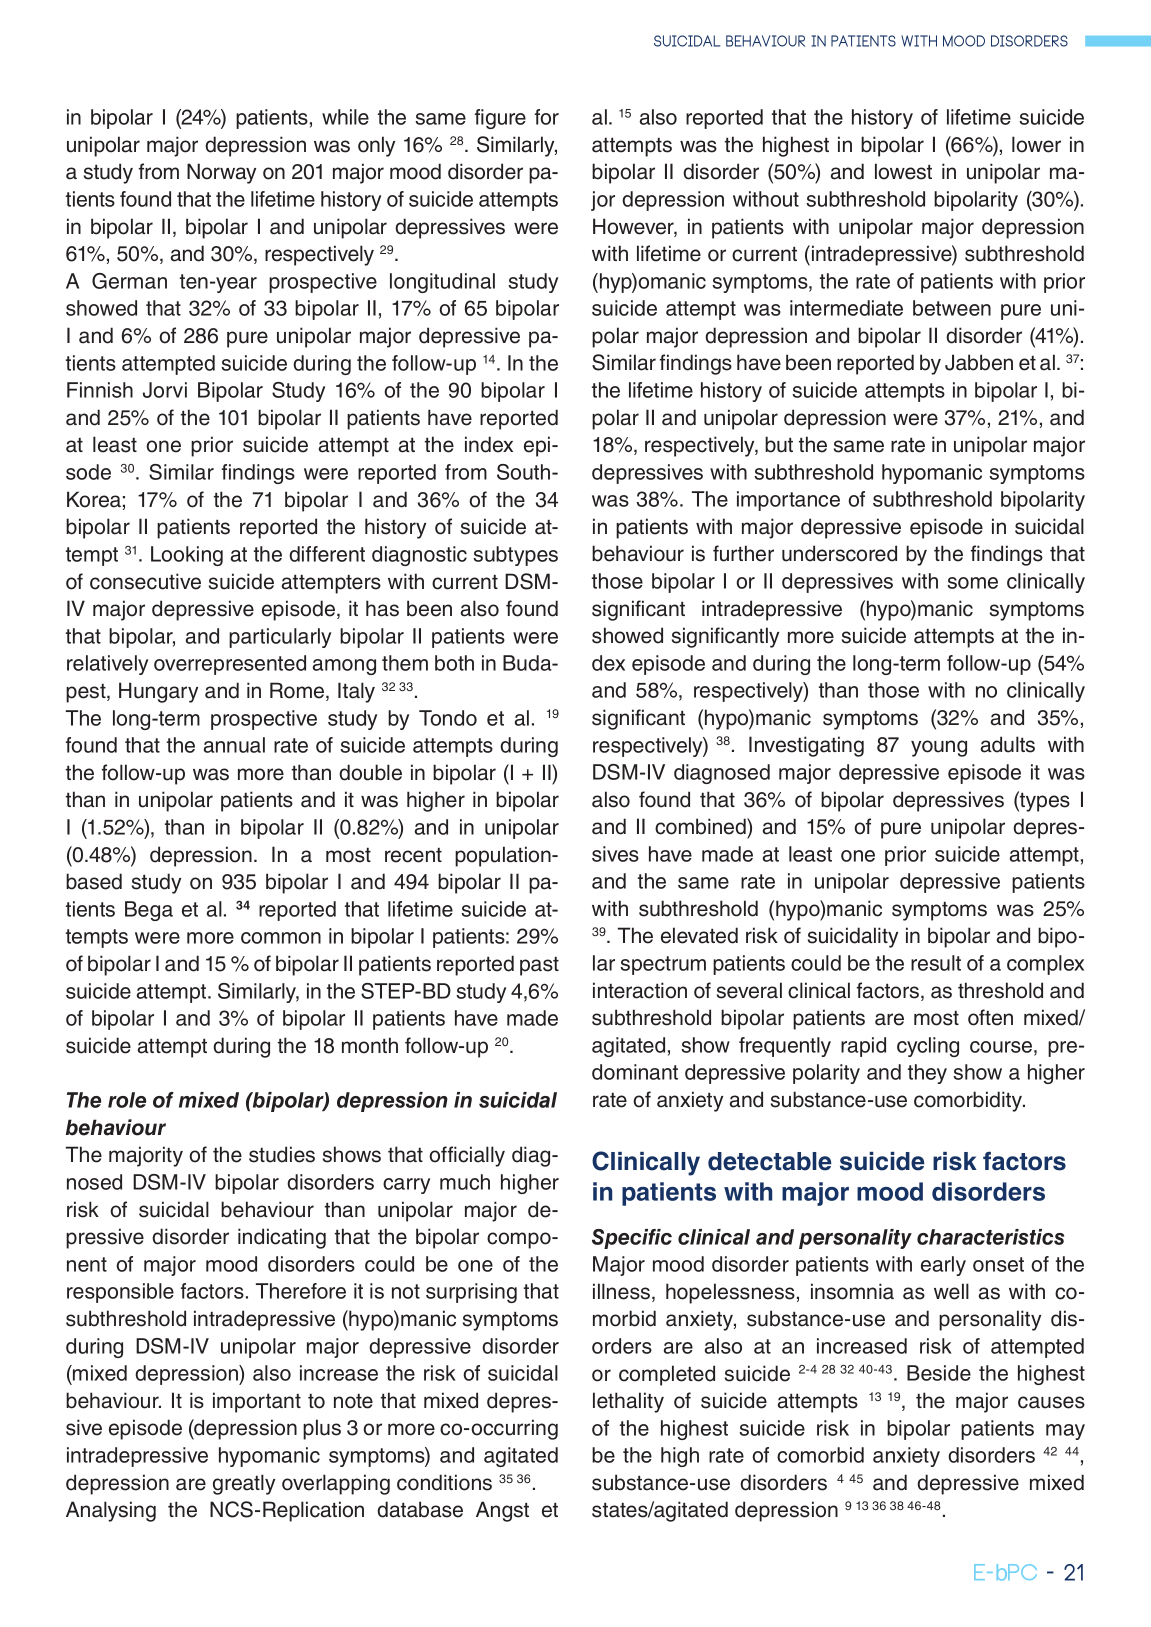 The image size is (1151, 1627). Describe the element at coordinates (221, 173) in the screenshot. I see `Norway` at that location.
